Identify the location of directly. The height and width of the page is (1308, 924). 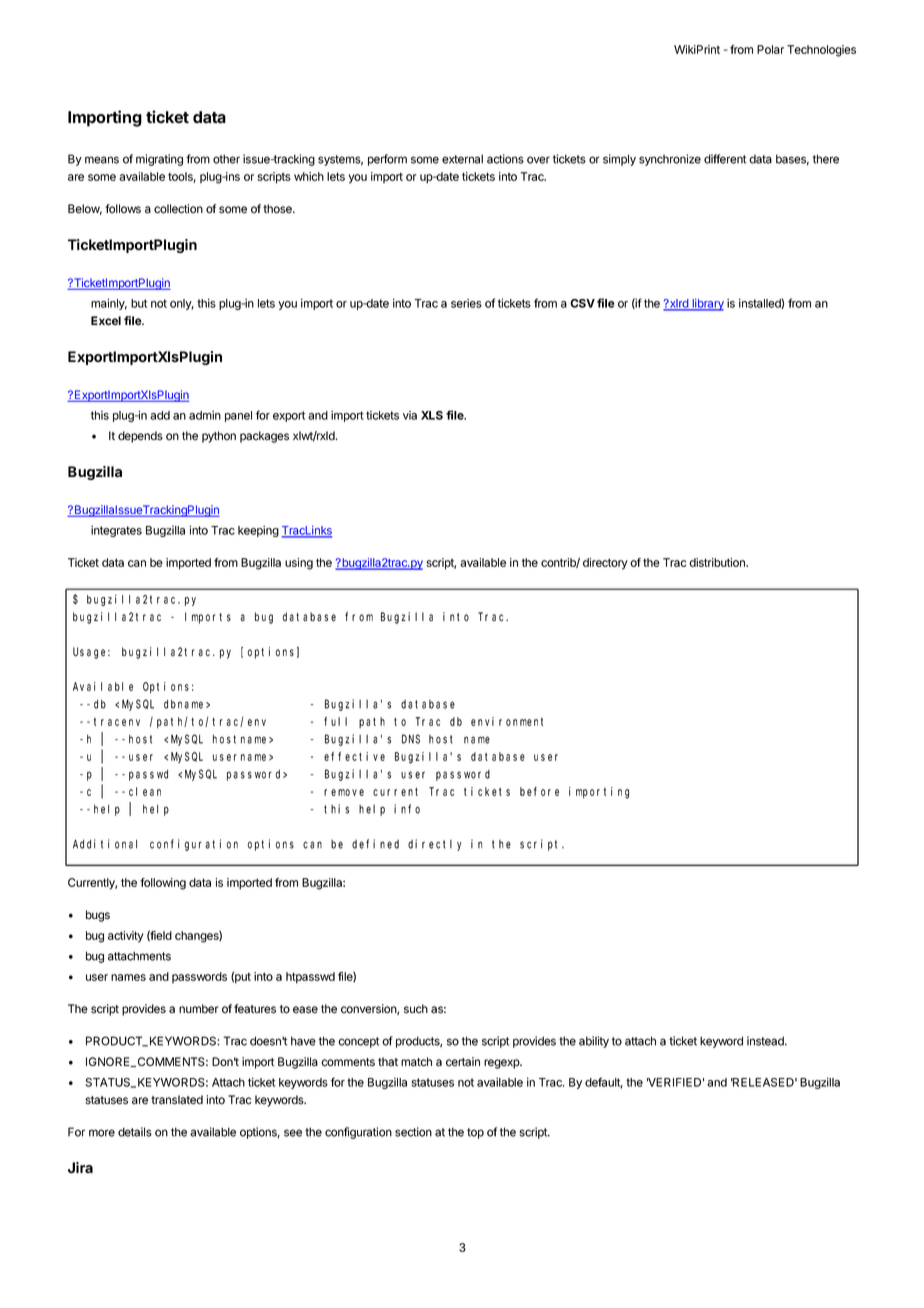
(435, 845).
